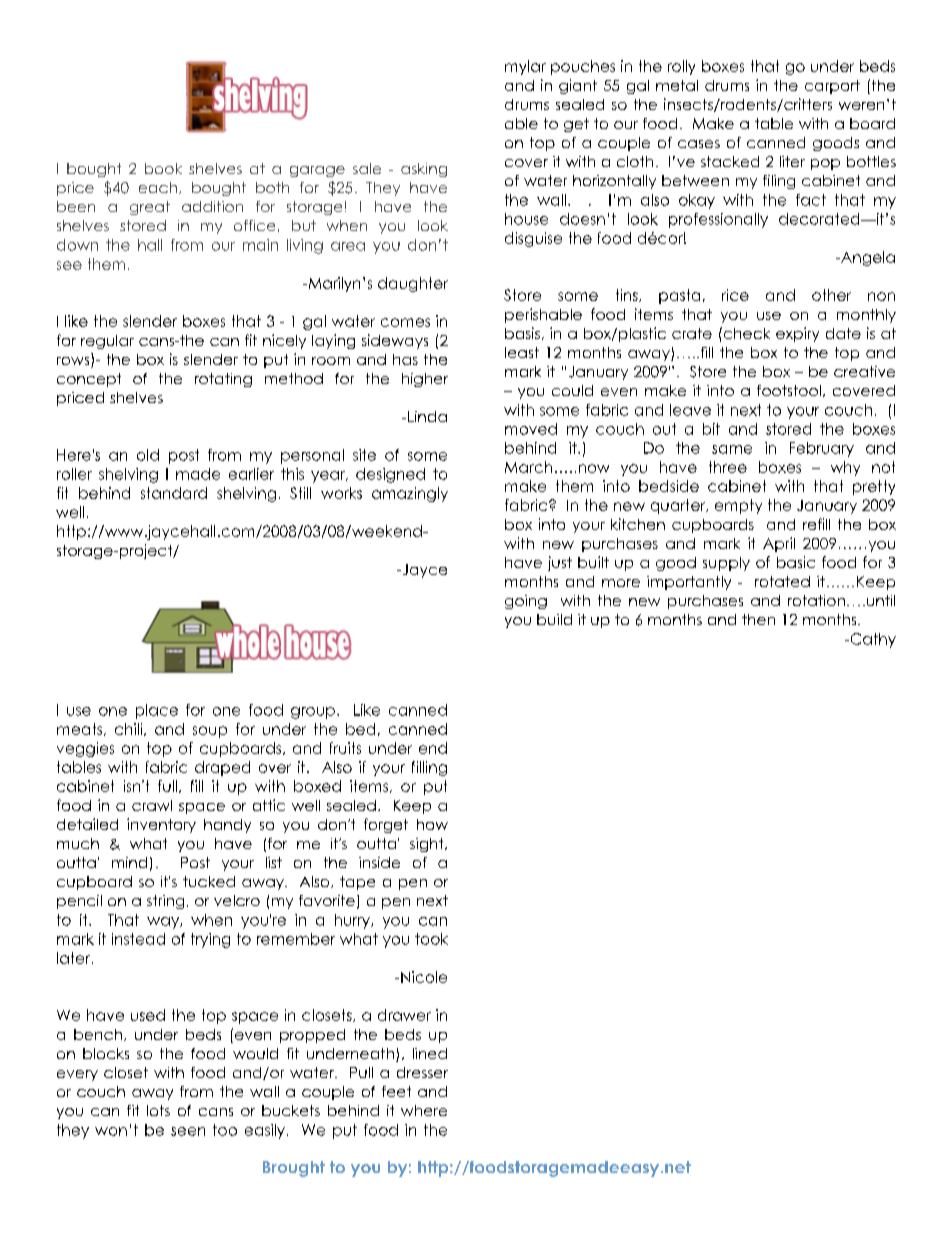  I want to click on February, so click(822, 449).
